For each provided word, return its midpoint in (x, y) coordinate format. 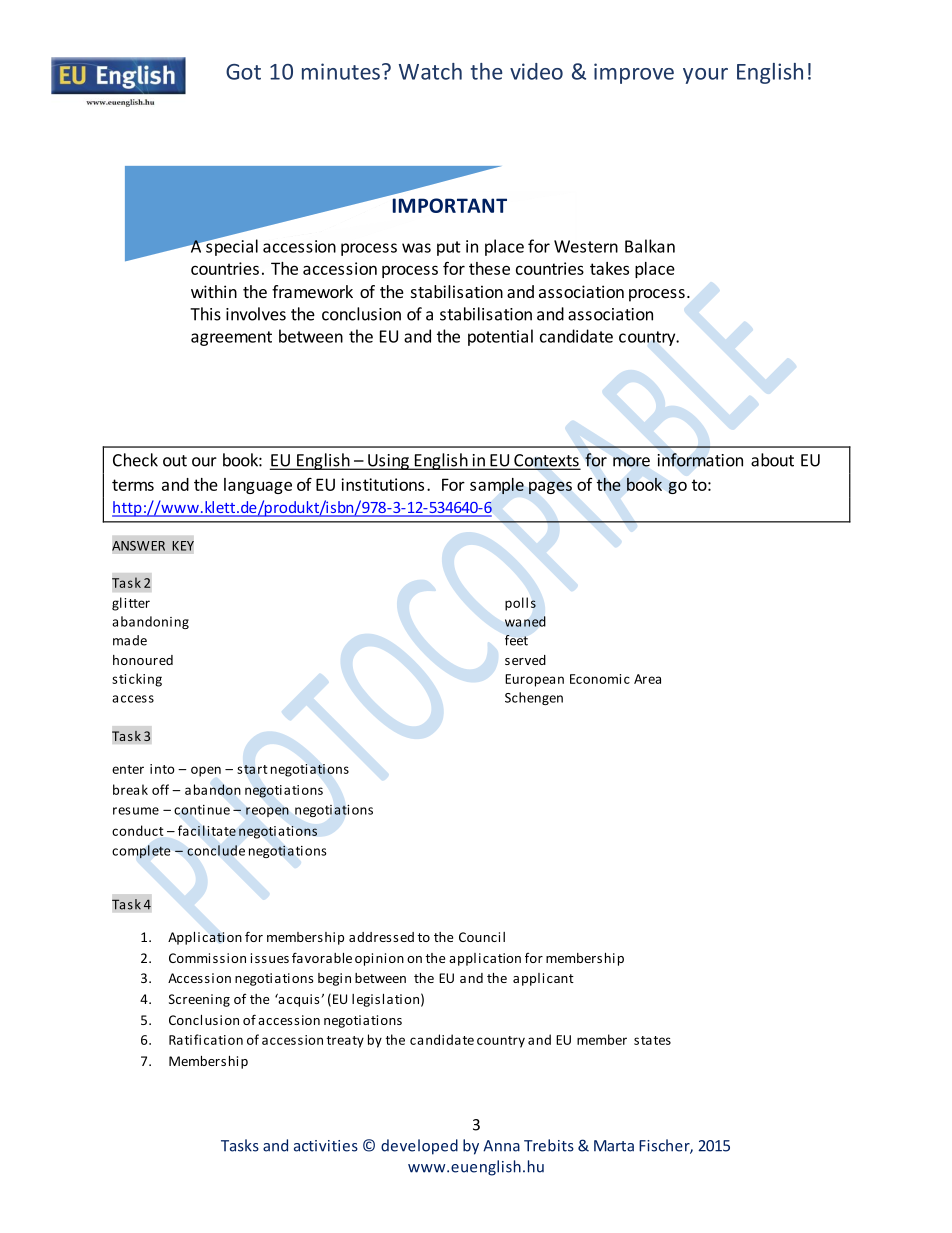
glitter (131, 604)
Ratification (206, 1039)
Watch (430, 71)
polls (520, 604)
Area (647, 679)
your (705, 76)
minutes (341, 71)
